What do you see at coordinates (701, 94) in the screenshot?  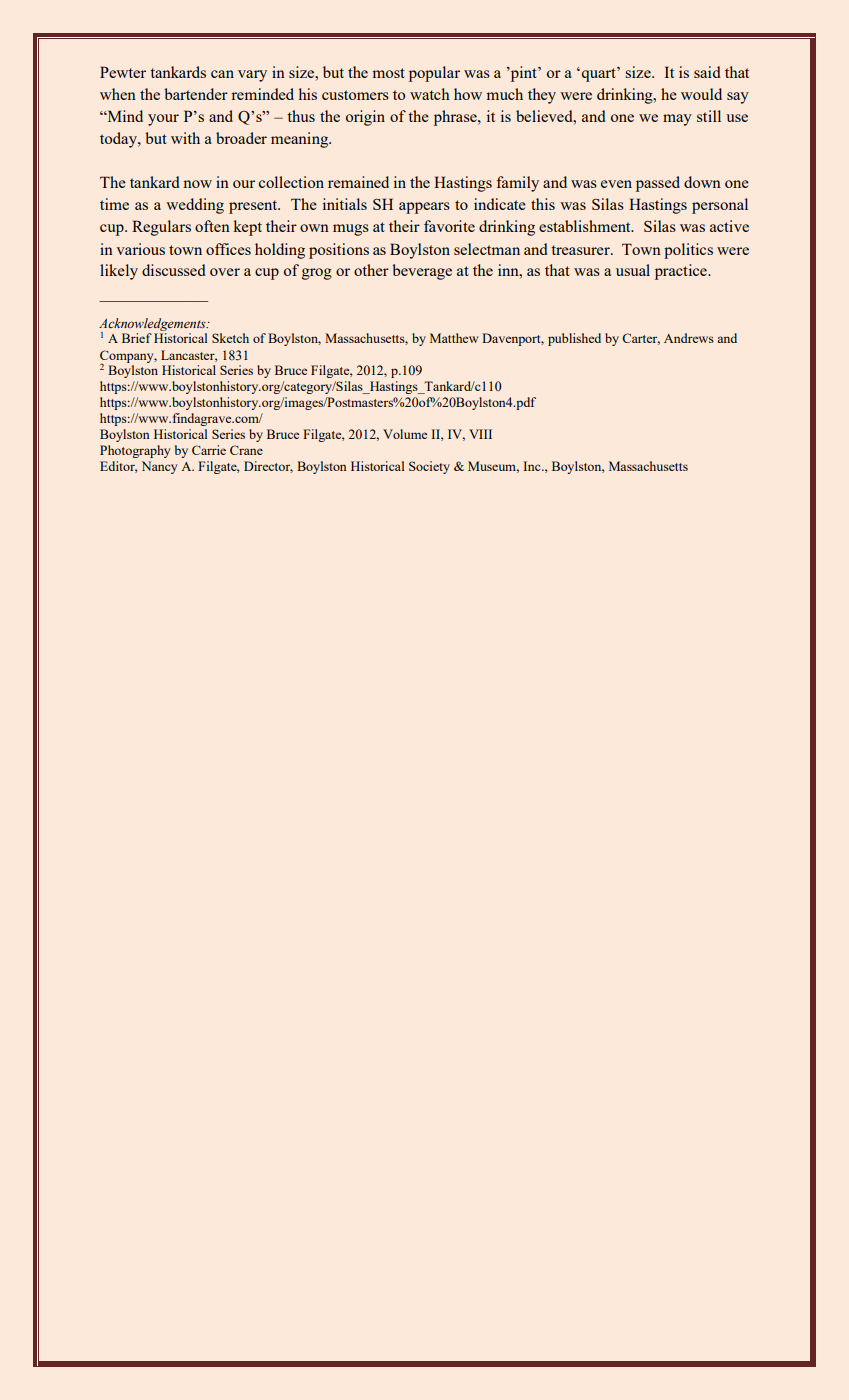 I see `would` at bounding box center [701, 94].
